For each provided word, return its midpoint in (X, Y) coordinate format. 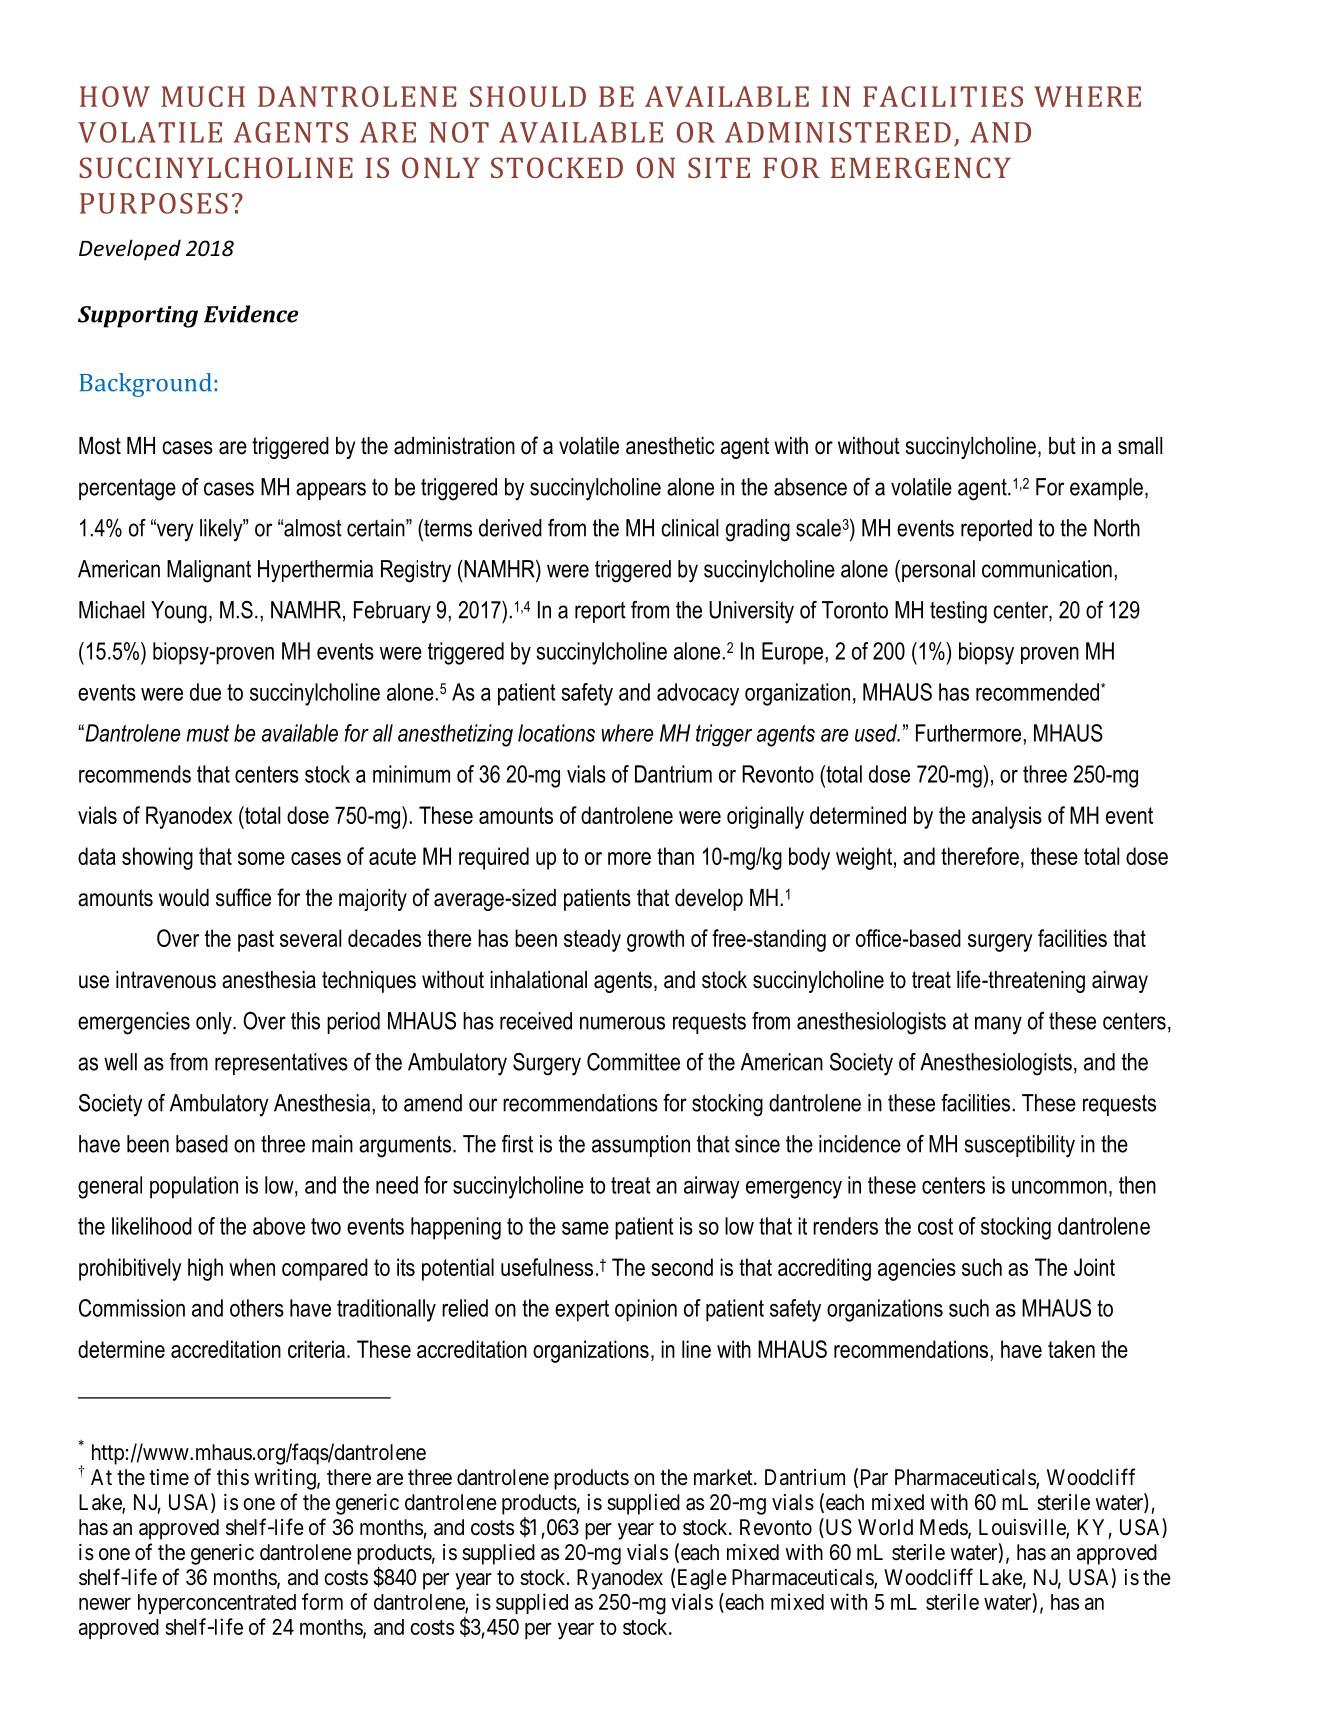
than (675, 856)
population (194, 1187)
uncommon (1059, 1187)
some (261, 858)
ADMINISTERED (838, 132)
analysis (1007, 817)
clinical (689, 528)
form (322, 1601)
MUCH (203, 96)
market (724, 1477)
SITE (719, 167)
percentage (127, 490)
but (1062, 446)
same (585, 1228)
